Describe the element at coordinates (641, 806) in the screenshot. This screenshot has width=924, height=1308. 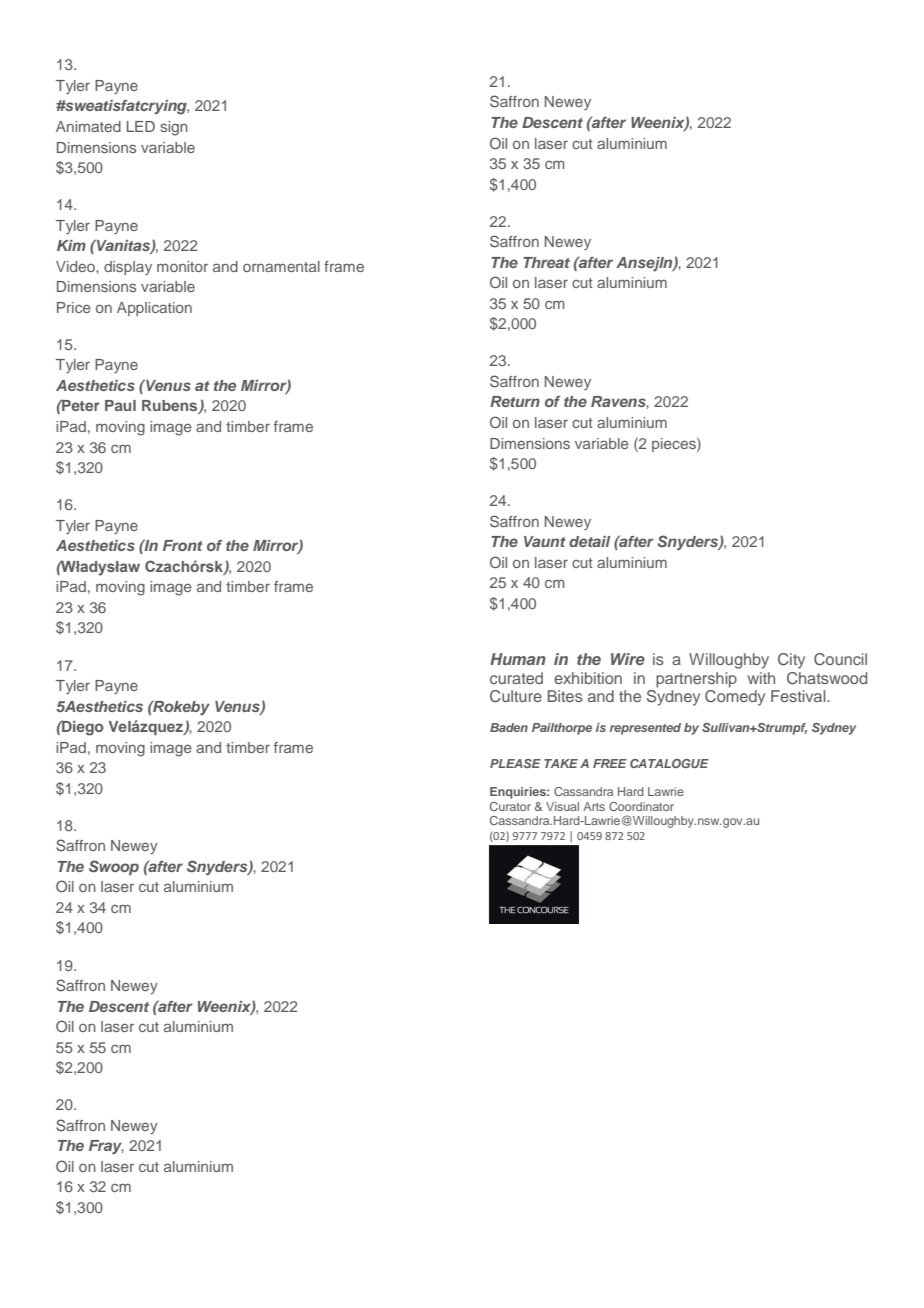
I see `Coordinator` at that location.
